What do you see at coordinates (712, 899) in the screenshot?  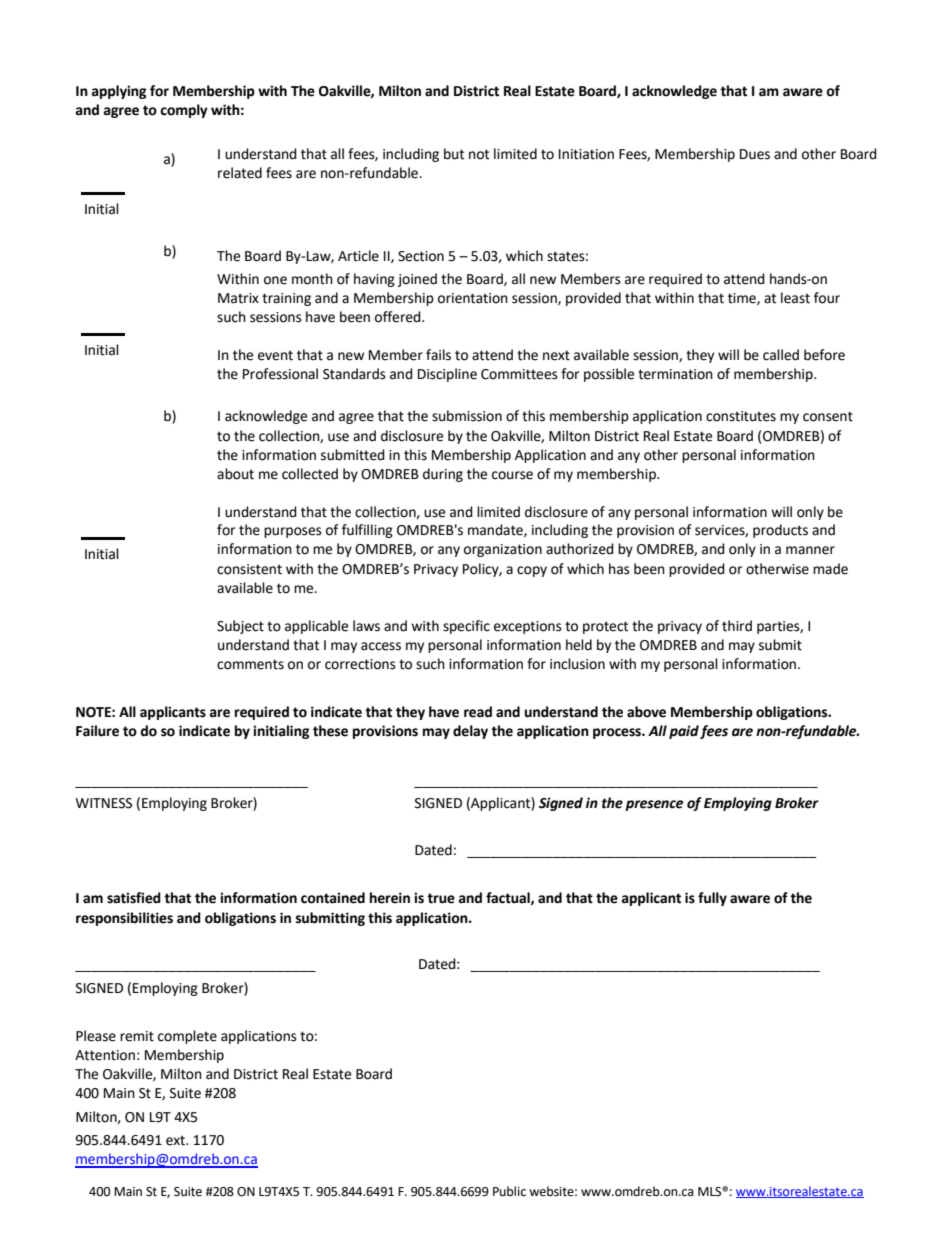 I see `fully` at bounding box center [712, 899].
